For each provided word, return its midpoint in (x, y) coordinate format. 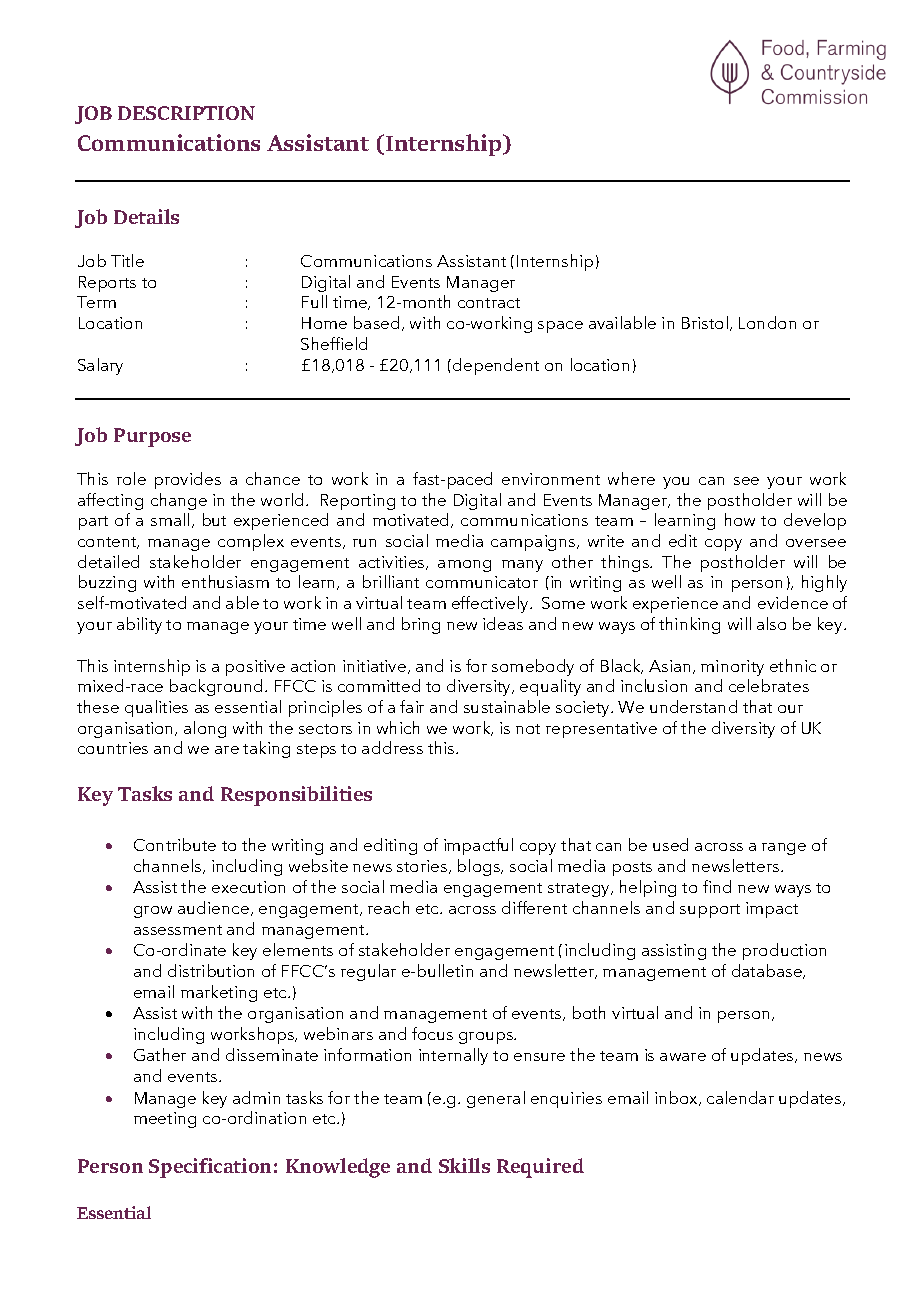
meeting (165, 1120)
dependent (496, 366)
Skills (464, 1165)
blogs (480, 867)
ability (139, 625)
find (717, 886)
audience (213, 907)
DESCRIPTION (186, 113)
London (767, 322)
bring (421, 625)
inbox (677, 1098)
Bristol (705, 322)
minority (732, 668)
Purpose (152, 437)
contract (489, 303)
